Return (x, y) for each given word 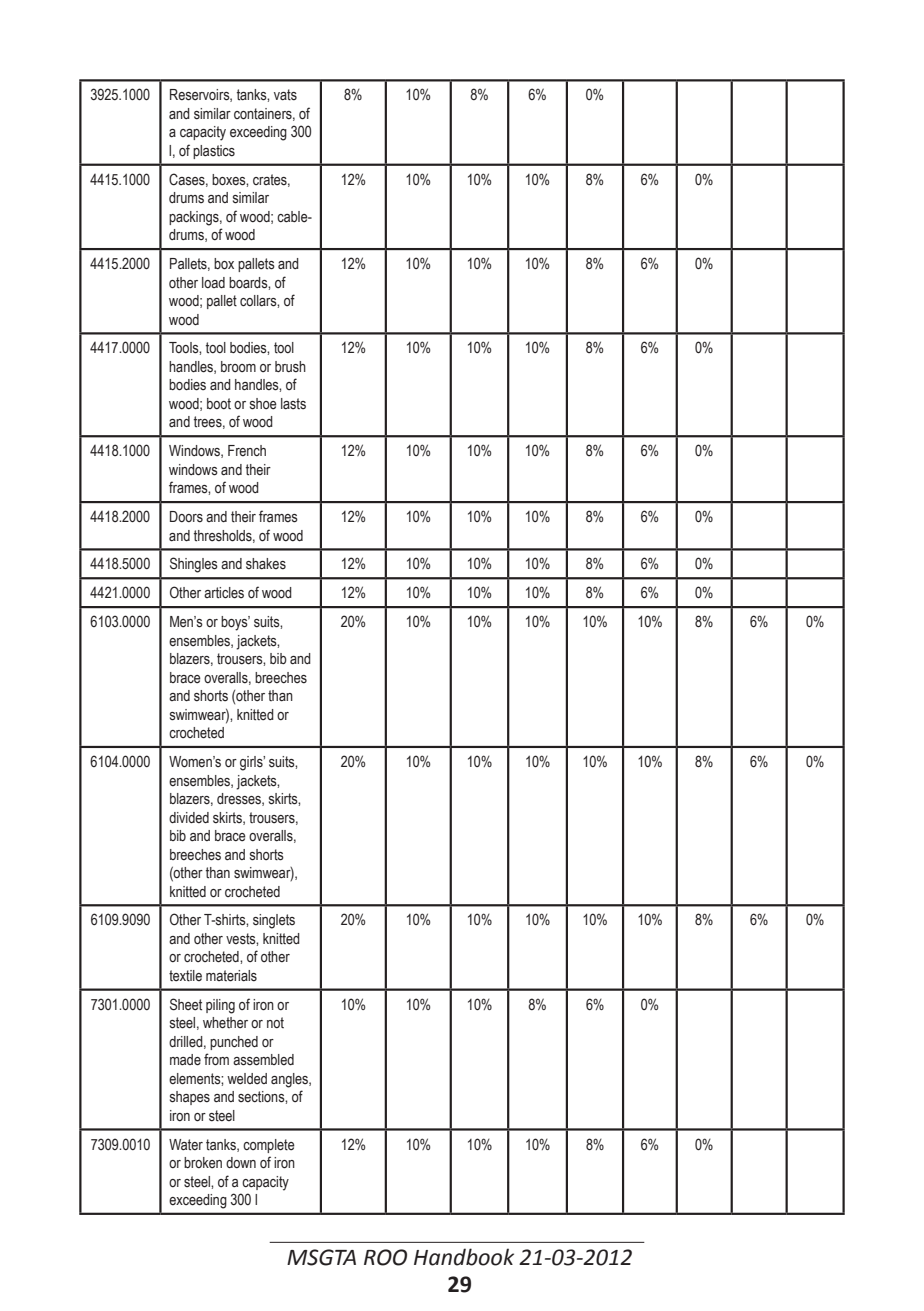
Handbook (464, 1257)
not (275, 1022)
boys (235, 623)
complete (269, 1146)
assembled (263, 1060)
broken (203, 1163)
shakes (266, 564)
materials (231, 976)
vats (285, 95)
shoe (263, 404)
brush (290, 367)
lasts (293, 404)
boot (219, 403)
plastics (214, 152)
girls (252, 763)
